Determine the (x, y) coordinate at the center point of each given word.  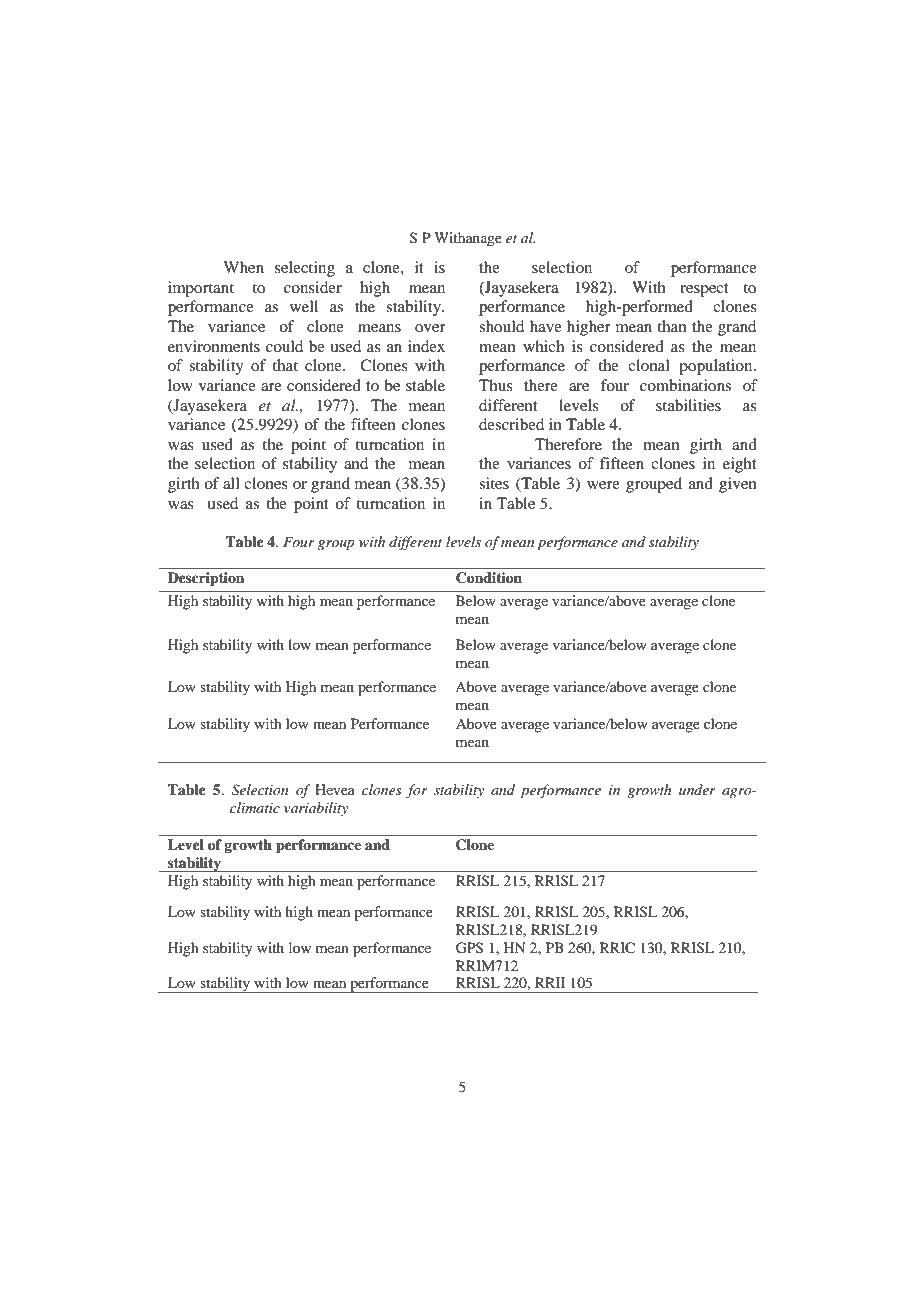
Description (206, 579)
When (243, 267)
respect (704, 290)
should (501, 326)
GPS (469, 948)
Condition (489, 578)
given (738, 485)
